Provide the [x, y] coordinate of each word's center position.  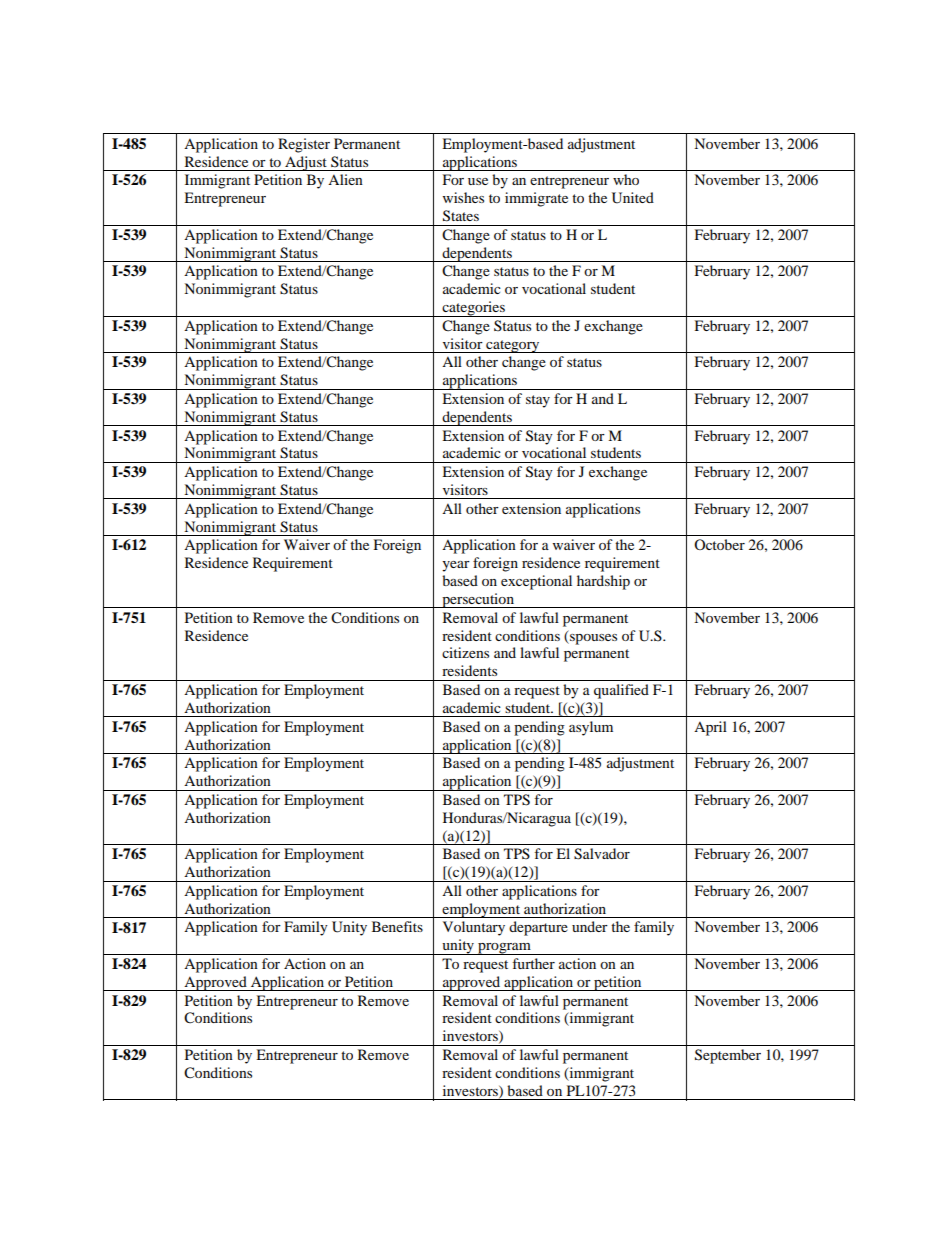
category [513, 346]
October [719, 544]
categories [473, 309]
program [504, 949]
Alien [345, 179]
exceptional [536, 582]
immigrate [536, 199]
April [710, 728]
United [633, 198]
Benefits [397, 926]
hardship [603, 582]
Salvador [602, 854]
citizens [465, 652]
